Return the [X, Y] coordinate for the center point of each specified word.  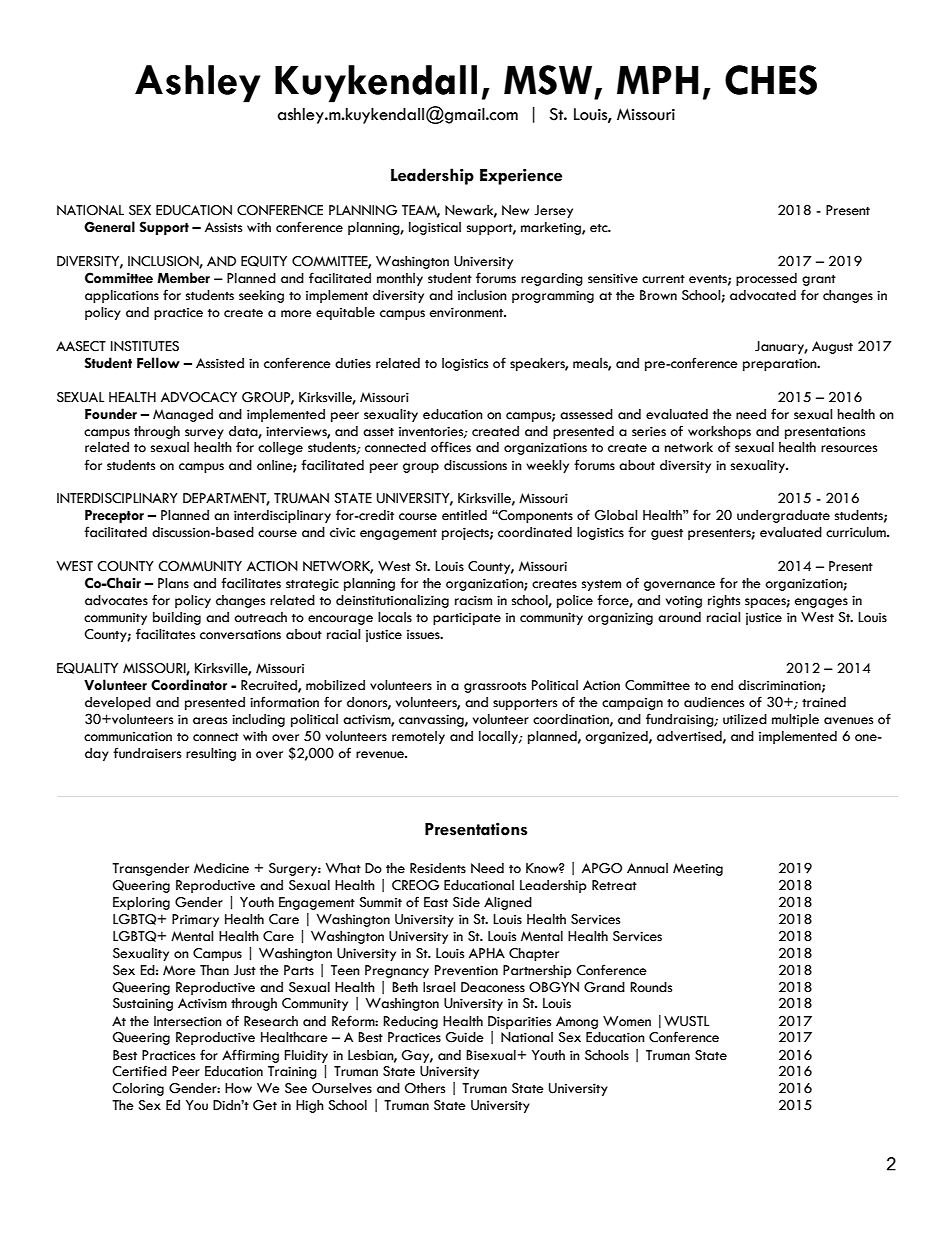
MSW [548, 80]
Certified [139, 1071]
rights [724, 601]
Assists [223, 227]
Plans [173, 583]
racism [473, 600]
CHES [771, 80]
